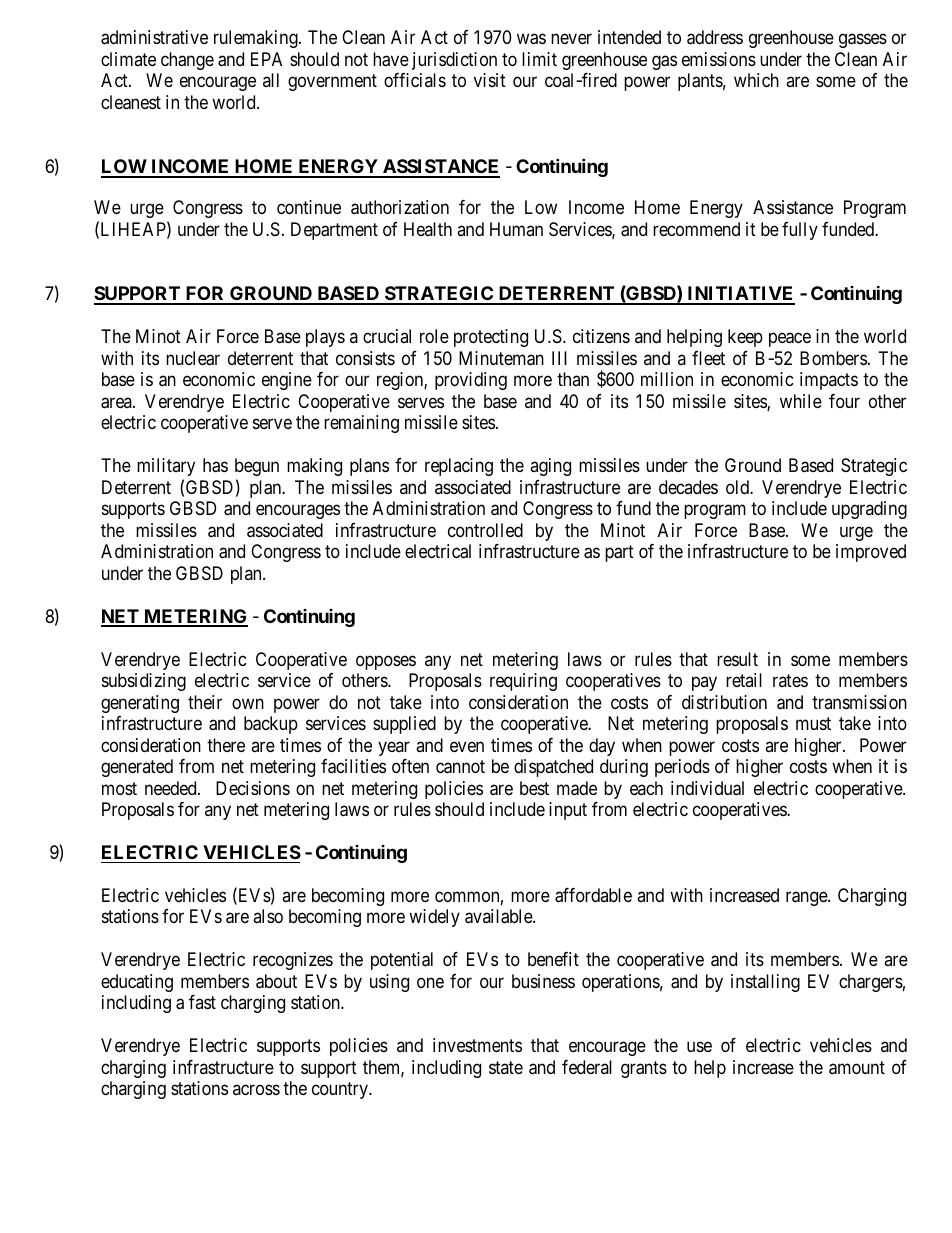 Image resolution: width=952 pixels, height=1233 pixels. What do you see at coordinates (485, 530) in the image?
I see `controlled` at bounding box center [485, 530].
